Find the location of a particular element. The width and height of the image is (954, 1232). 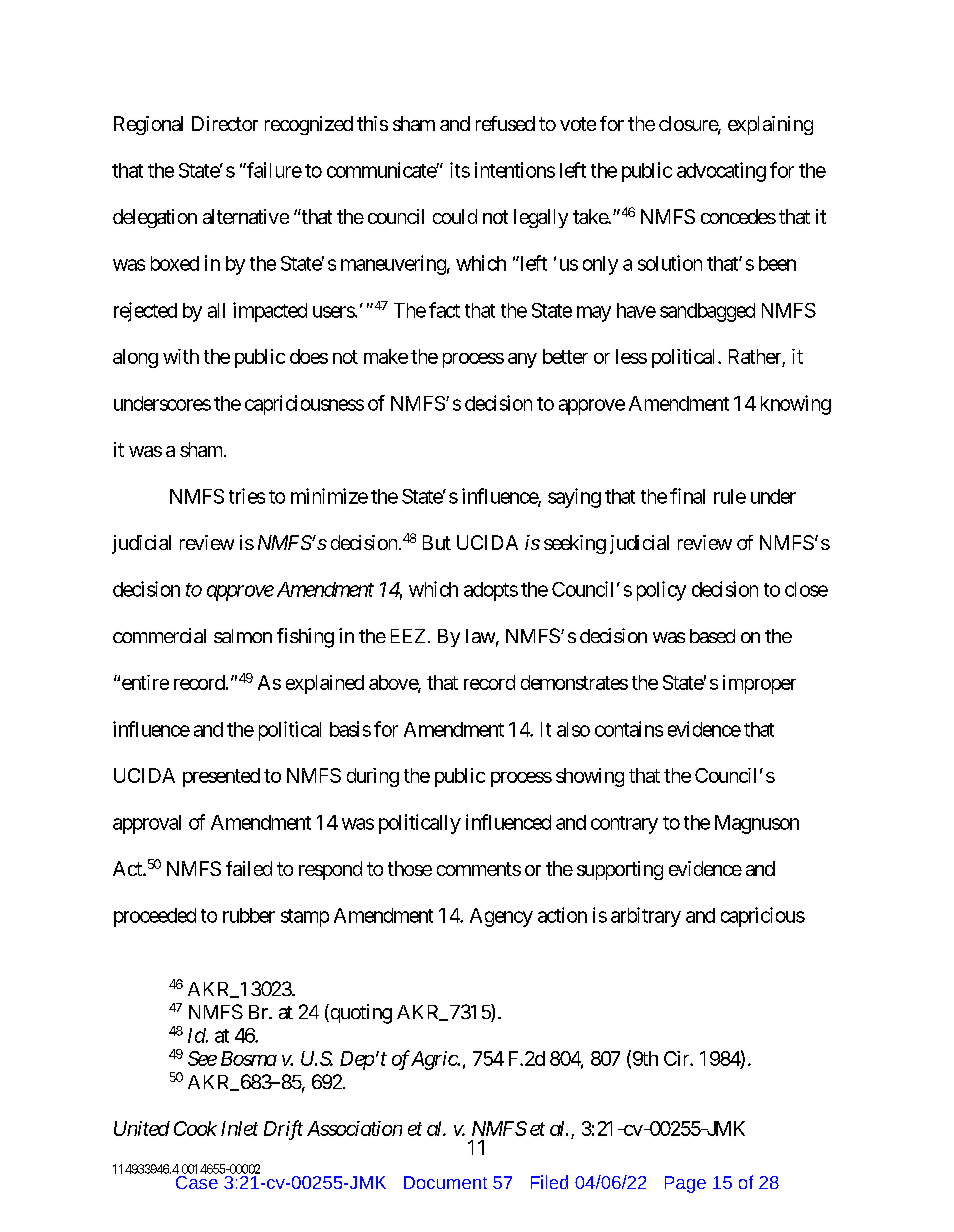

Director is located at coordinates (225, 123).
